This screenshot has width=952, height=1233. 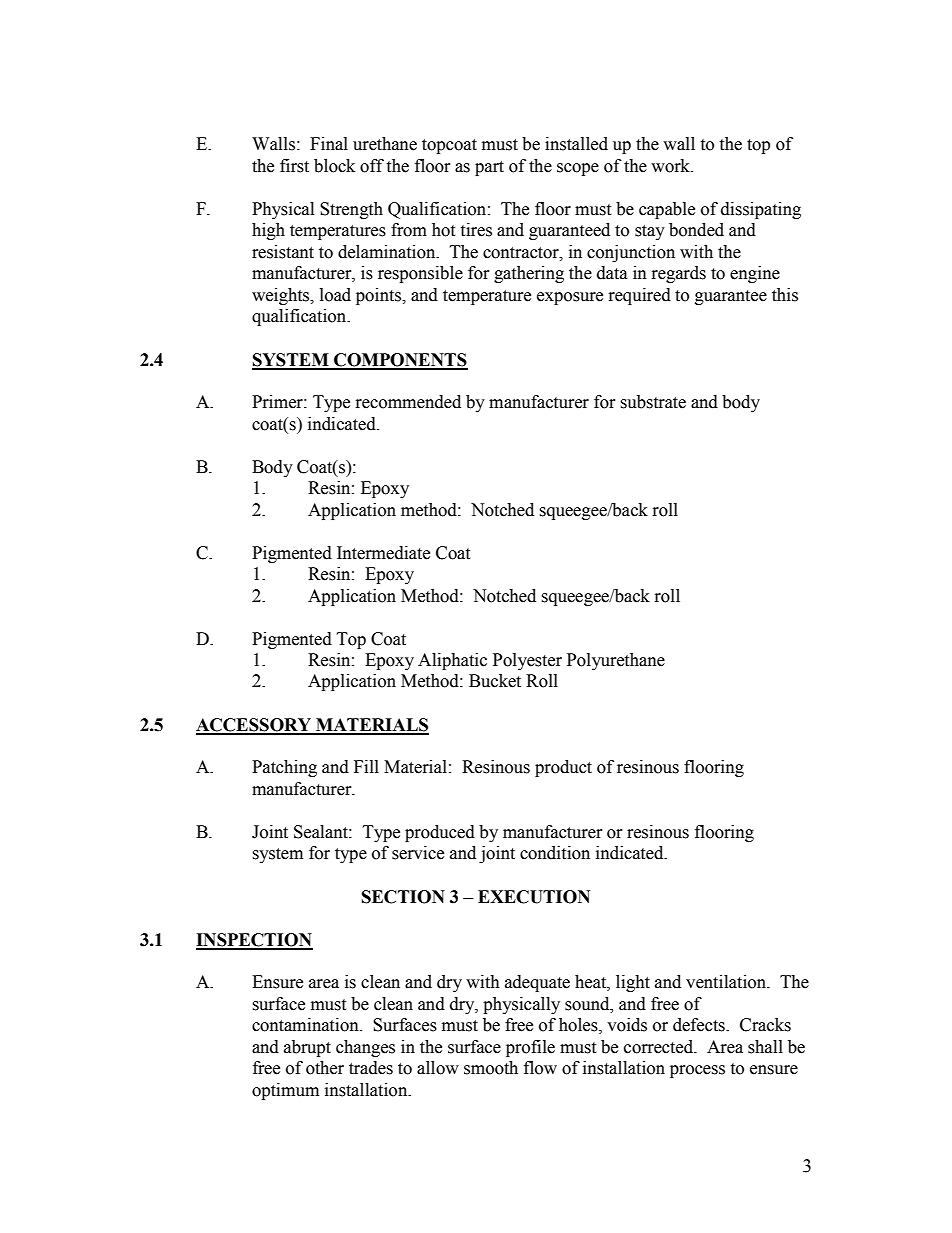 What do you see at coordinates (334, 166) in the screenshot?
I see `block` at bounding box center [334, 166].
